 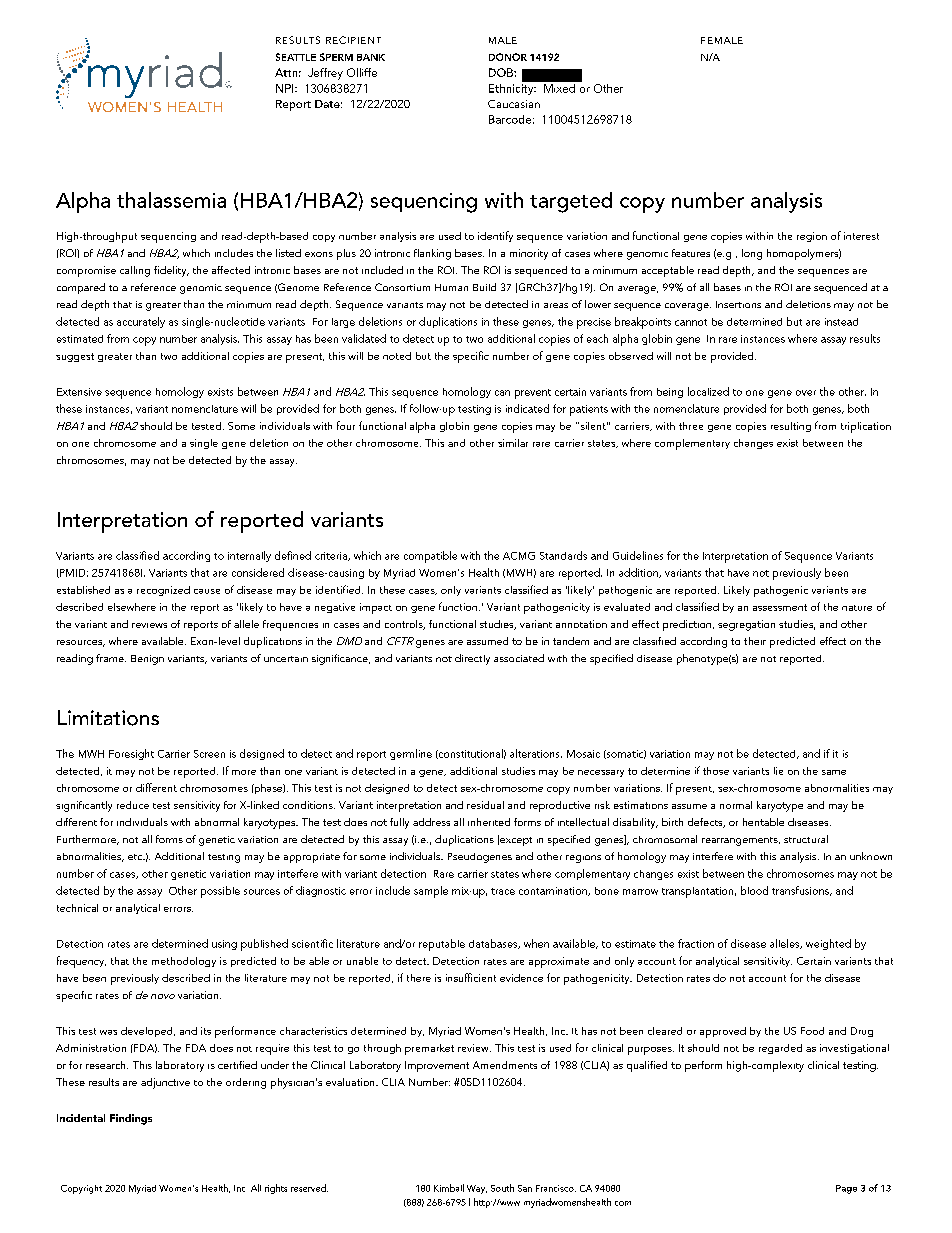 What do you see at coordinates (780, 607) in the screenshot?
I see `assessment` at bounding box center [780, 607].
